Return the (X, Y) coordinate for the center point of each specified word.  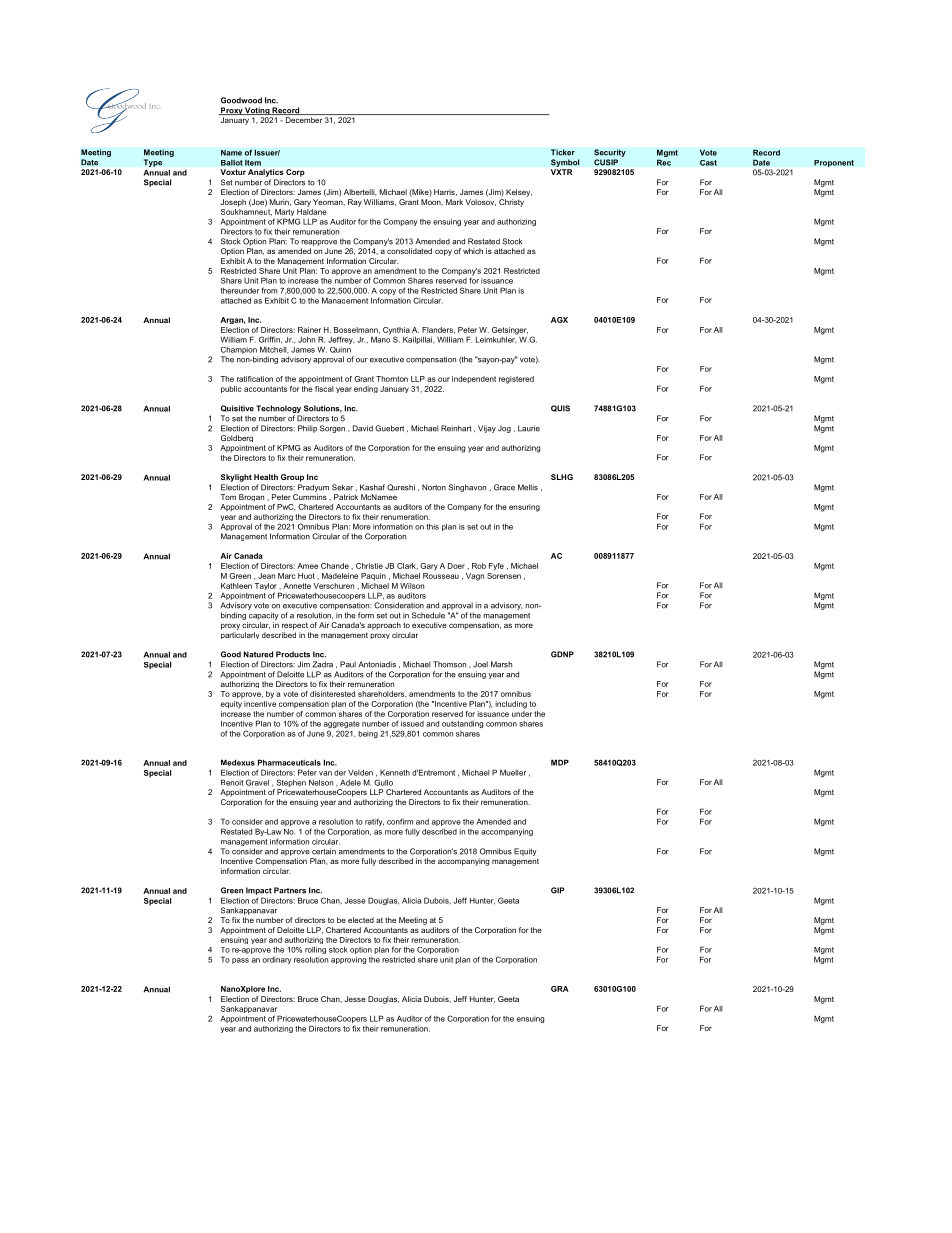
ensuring (524, 508)
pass (240, 961)
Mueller (513, 772)
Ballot (232, 163)
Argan (232, 320)
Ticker (563, 152)
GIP (557, 890)
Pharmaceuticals (289, 762)
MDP (560, 762)
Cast (708, 163)
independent (474, 379)
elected (361, 920)
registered (516, 380)
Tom (228, 497)
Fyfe (496, 567)
